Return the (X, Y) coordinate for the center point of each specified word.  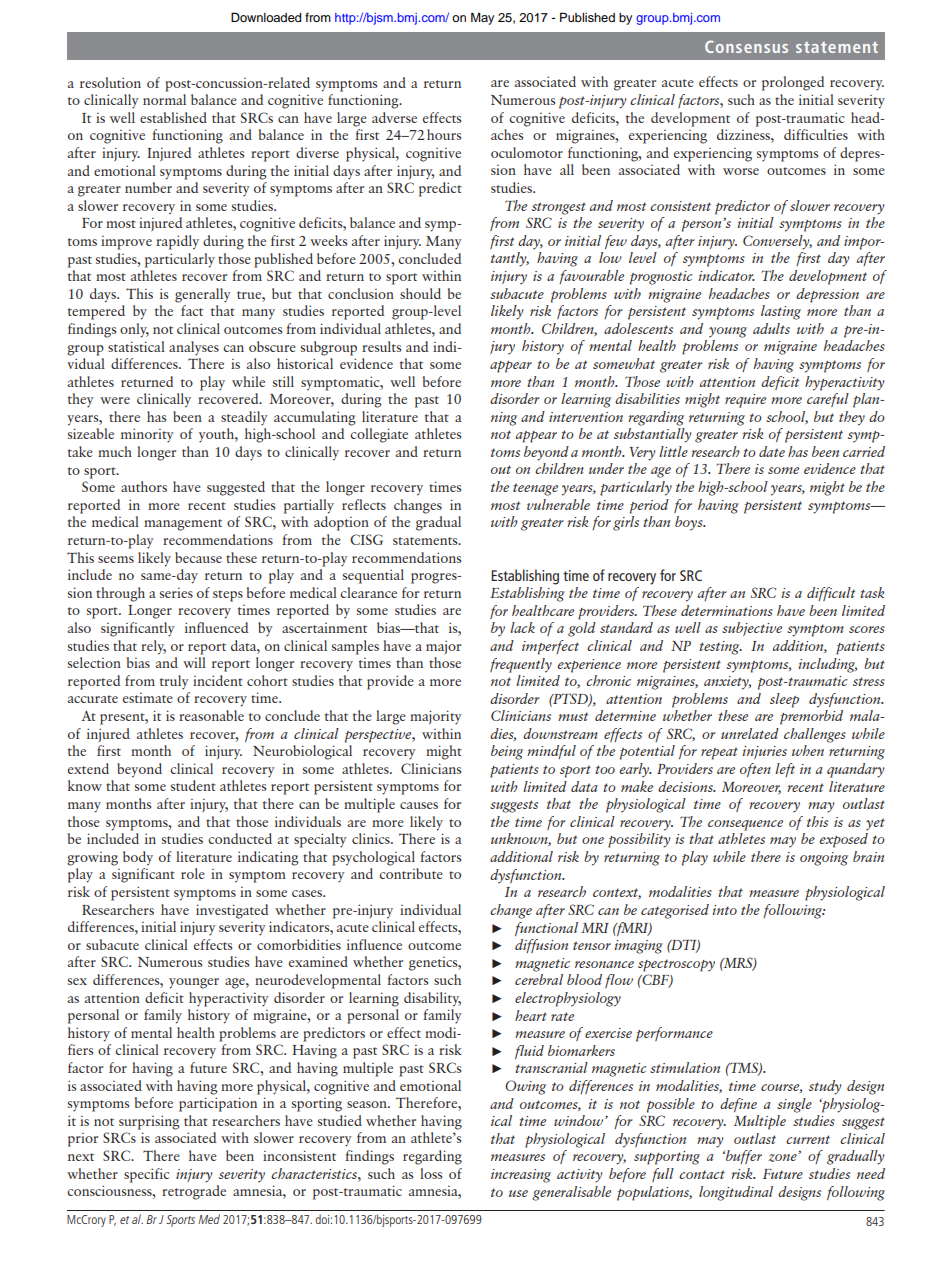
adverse (394, 117)
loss (431, 1173)
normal (164, 99)
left (785, 770)
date (772, 451)
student (193, 785)
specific (147, 1175)
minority (147, 435)
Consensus (746, 46)
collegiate (379, 435)
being (507, 752)
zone (783, 1157)
